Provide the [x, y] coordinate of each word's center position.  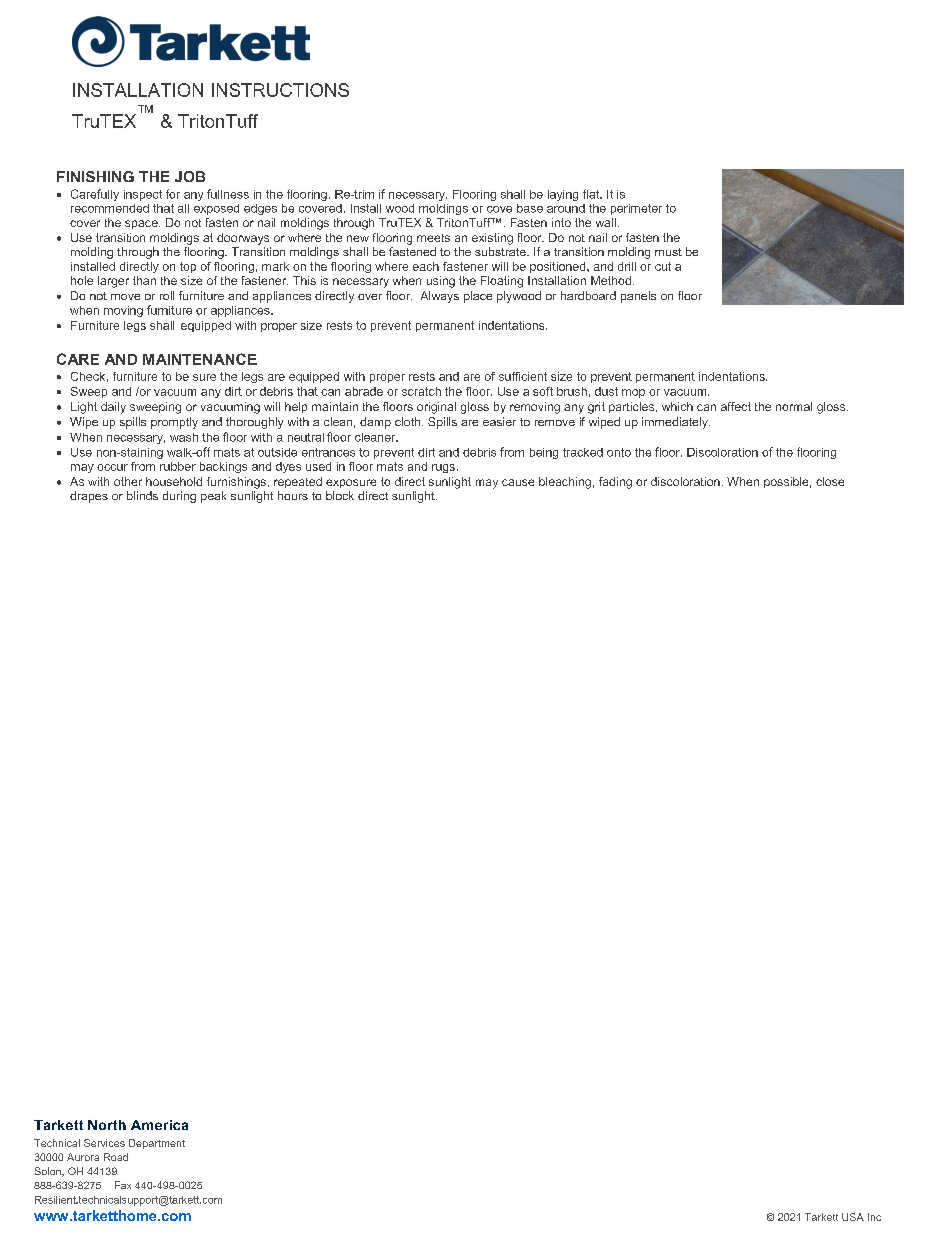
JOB [190, 176]
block [340, 495]
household [174, 481]
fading [615, 483]
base [530, 208]
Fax [123, 1185]
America [159, 1125]
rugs [443, 468]
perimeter [636, 209]
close [830, 481]
